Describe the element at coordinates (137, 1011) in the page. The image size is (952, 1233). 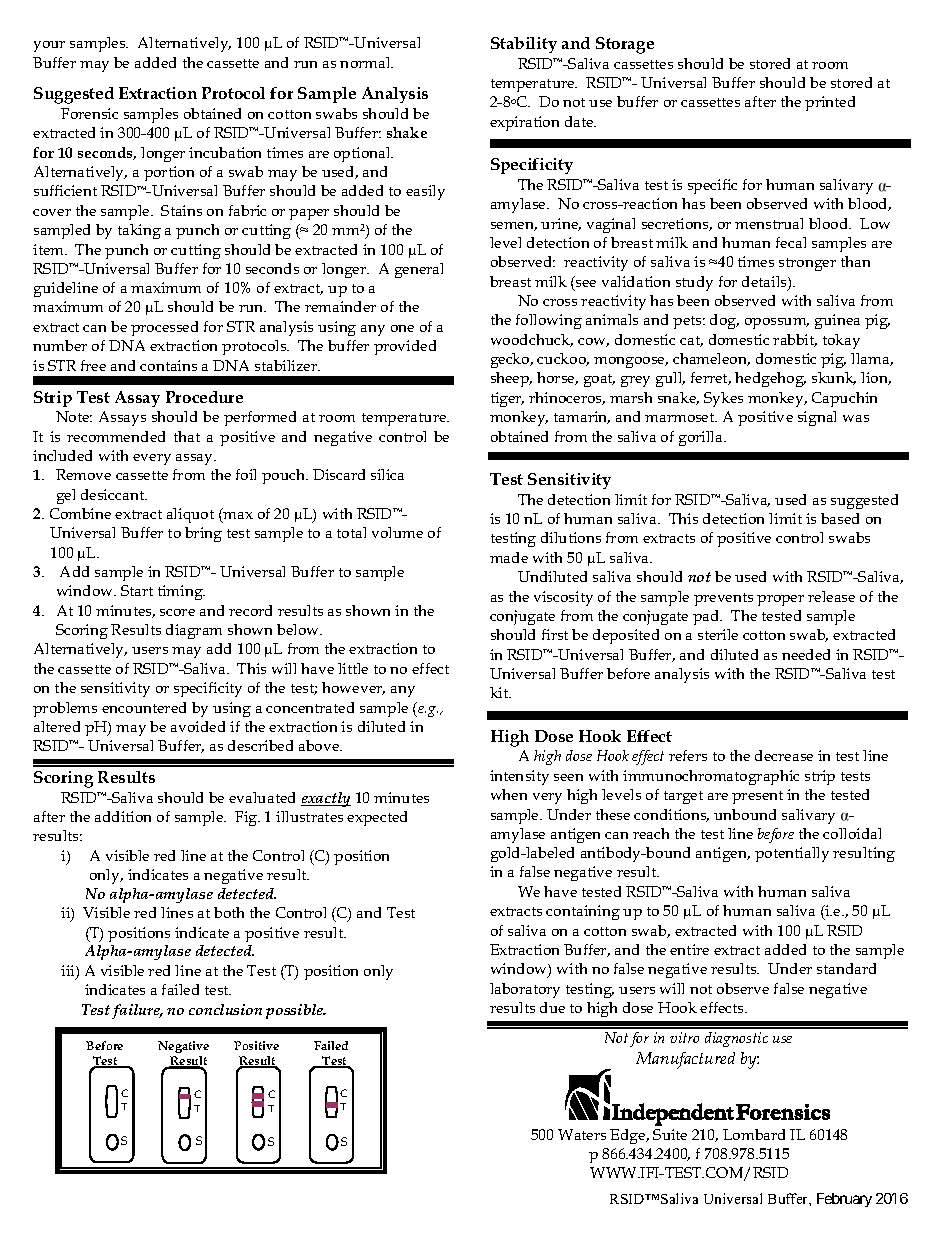
I see `failure` at that location.
